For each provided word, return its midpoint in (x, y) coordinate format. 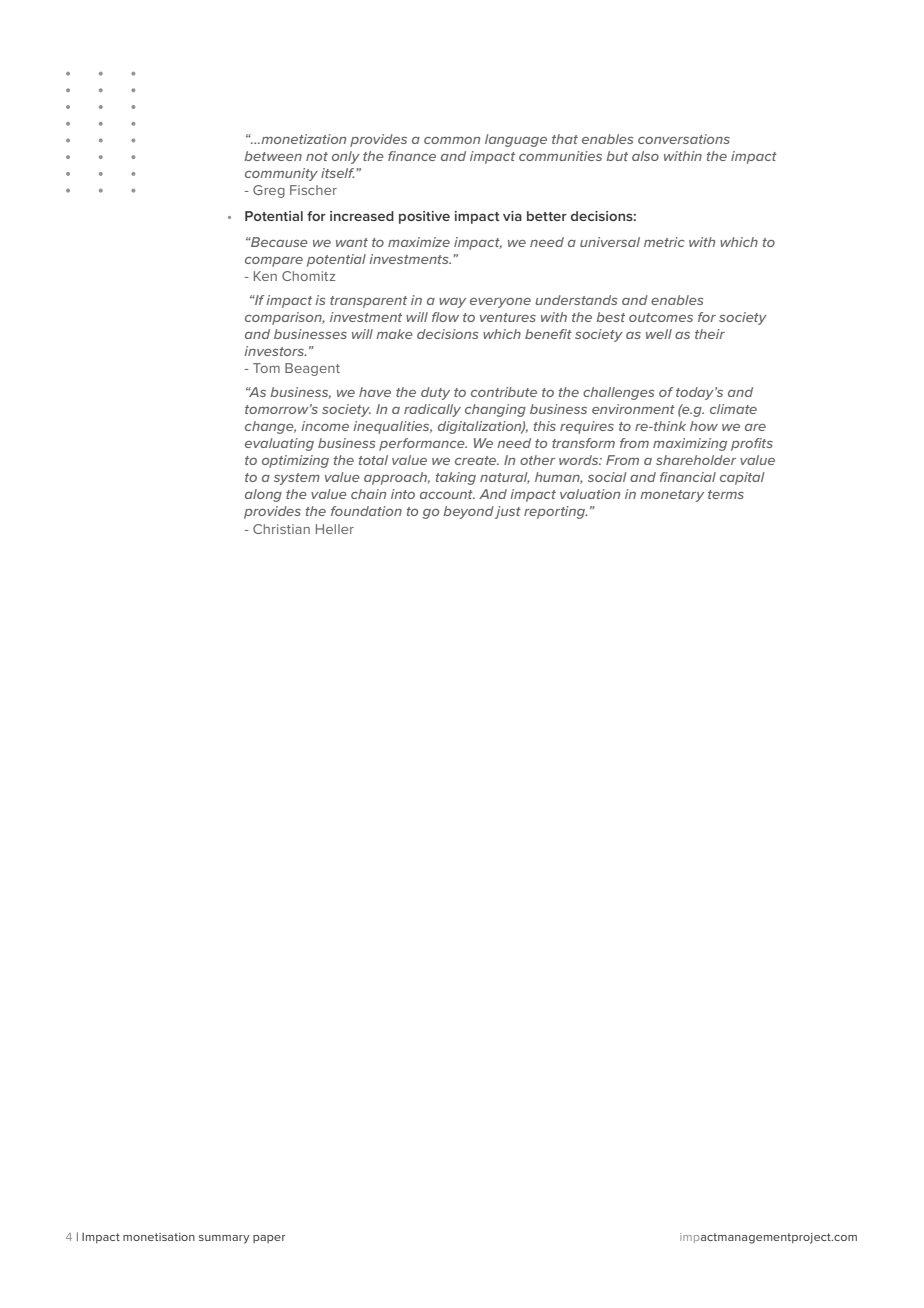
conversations (684, 139)
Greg (269, 191)
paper (269, 1239)
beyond (468, 512)
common (452, 140)
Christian (281, 529)
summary (224, 1239)
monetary (672, 496)
